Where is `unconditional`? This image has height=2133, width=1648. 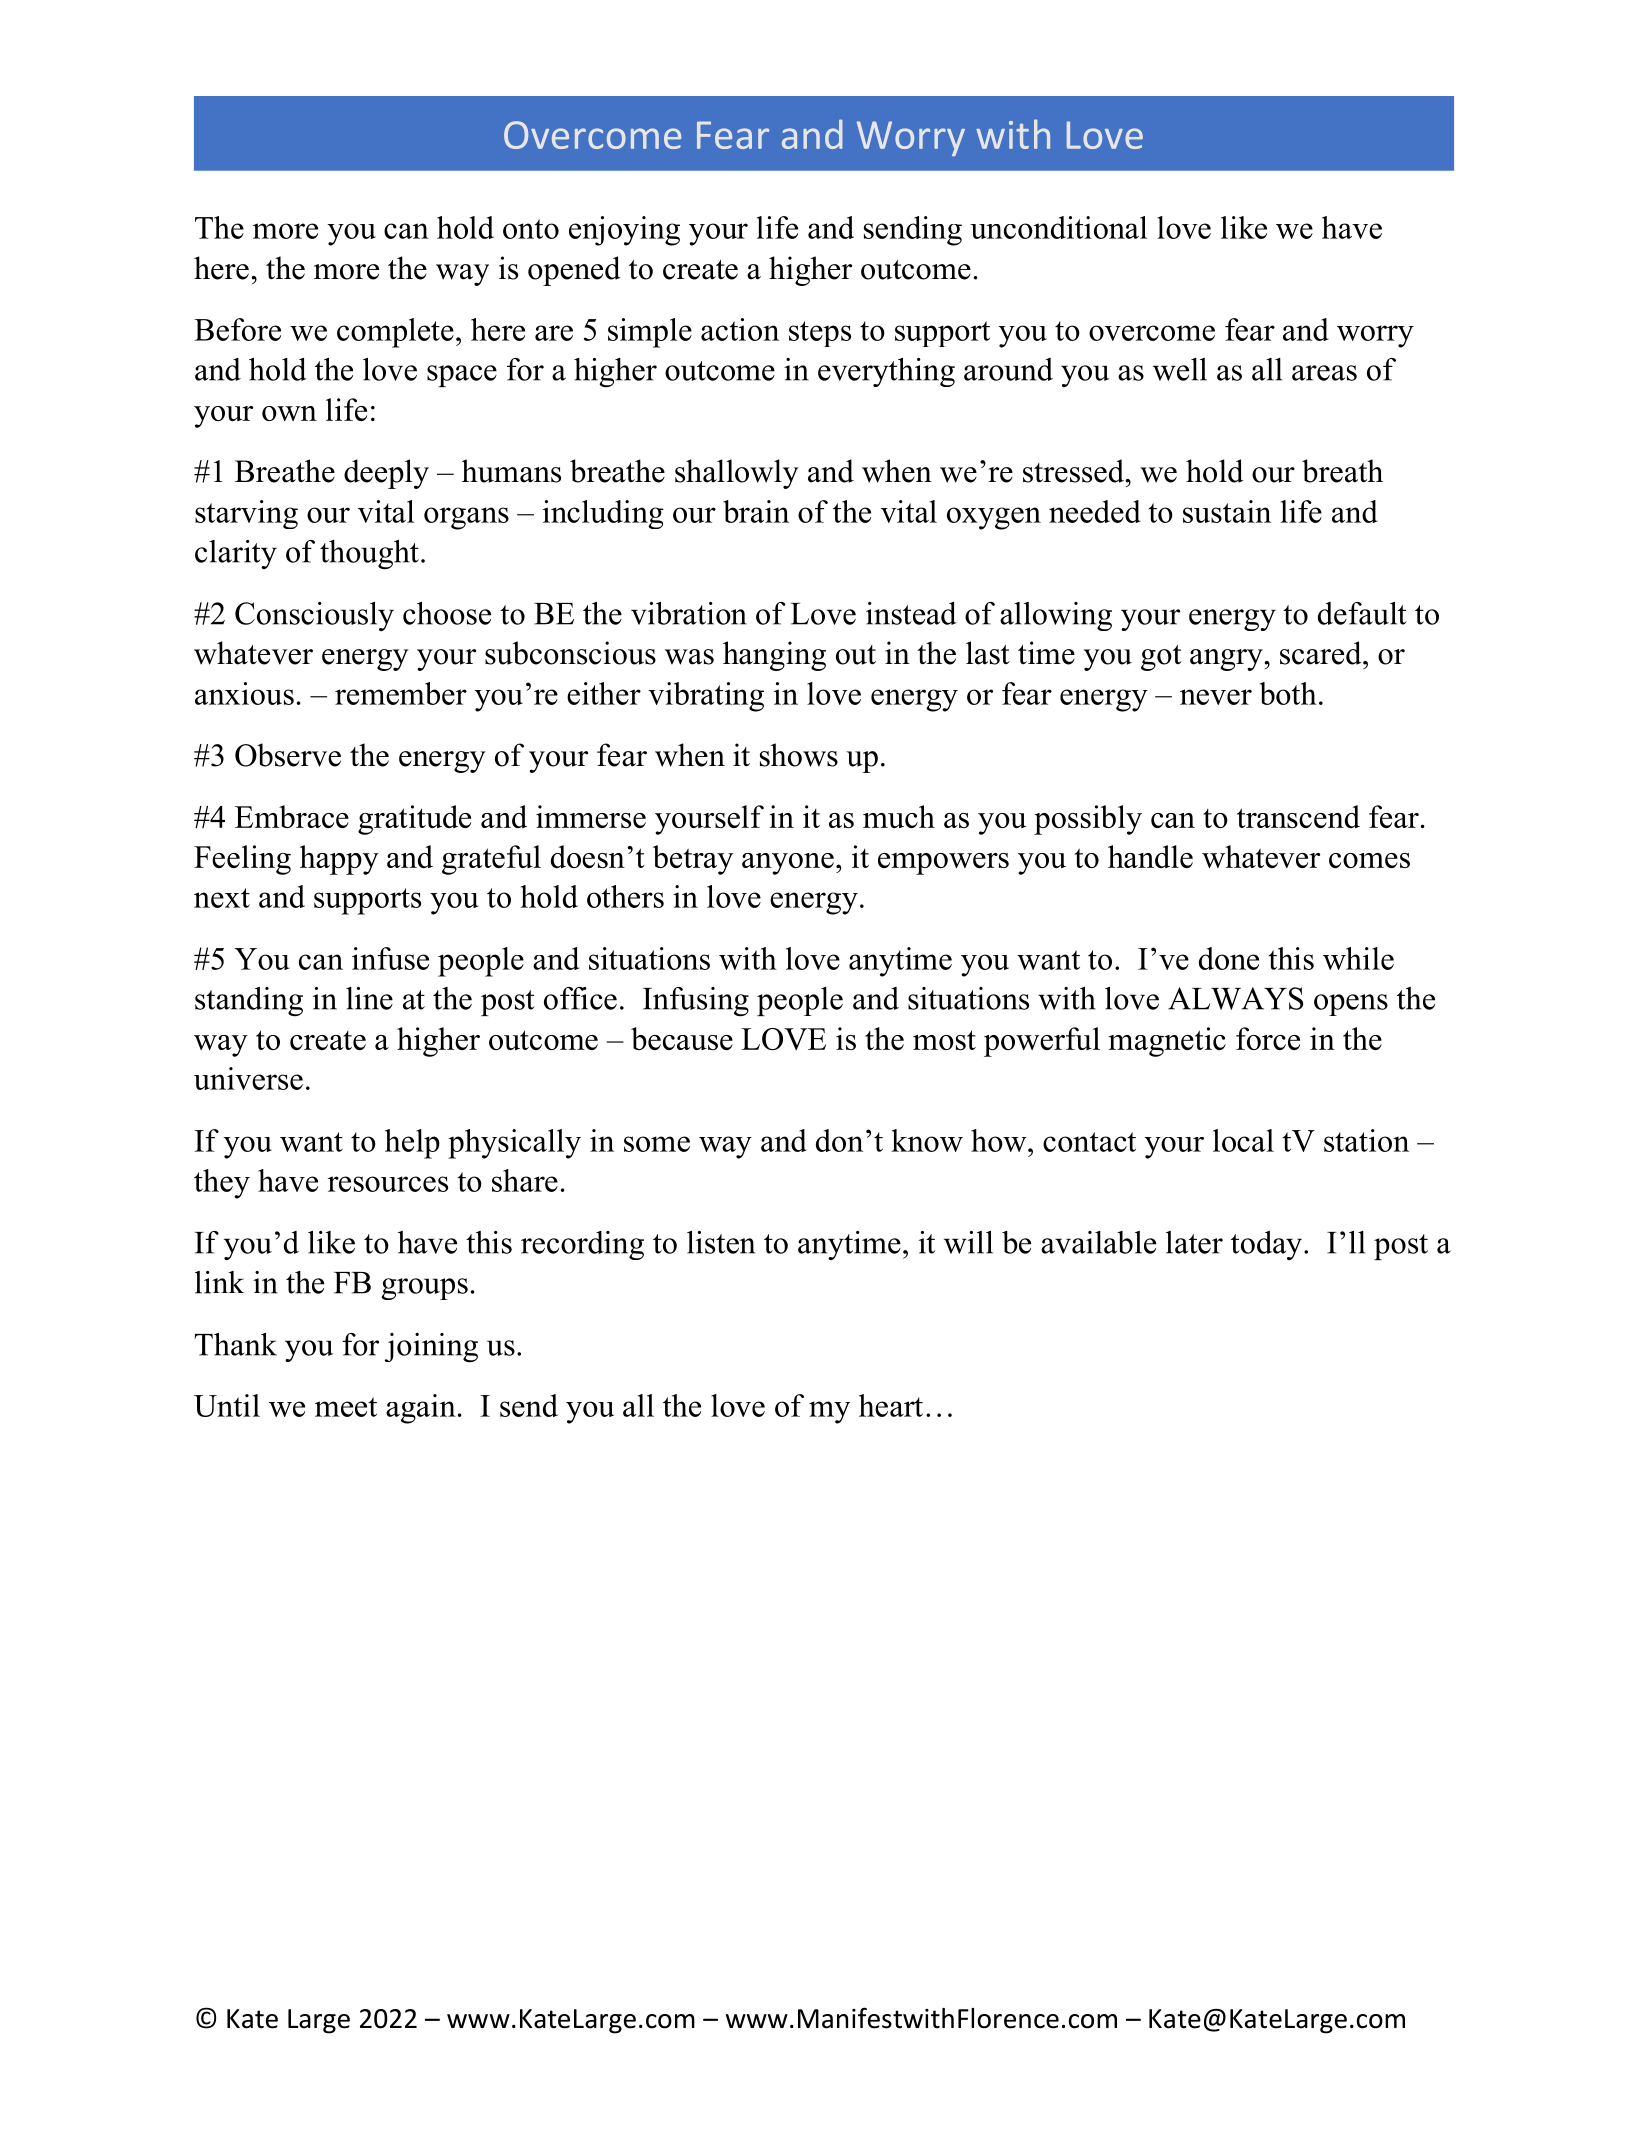
unconditional is located at coordinates (1058, 227).
